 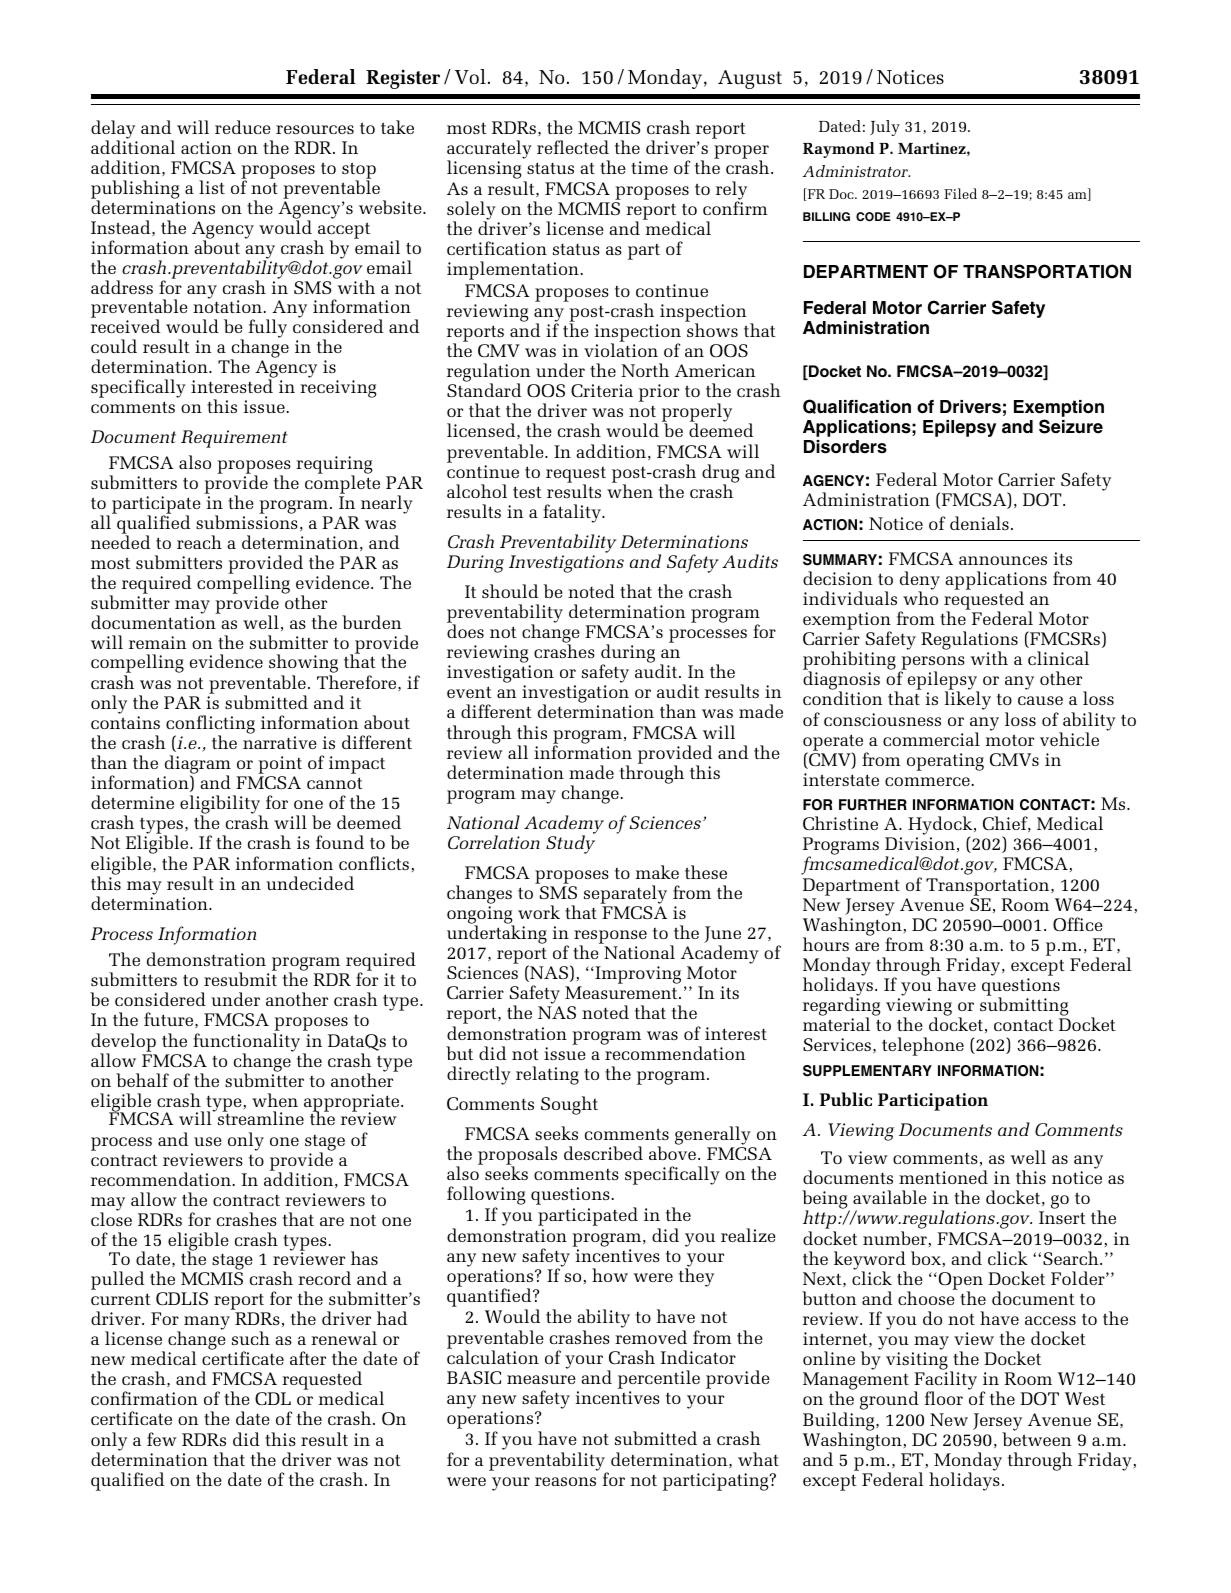 What do you see at coordinates (243, 127) in the screenshot?
I see `reduce` at bounding box center [243, 127].
